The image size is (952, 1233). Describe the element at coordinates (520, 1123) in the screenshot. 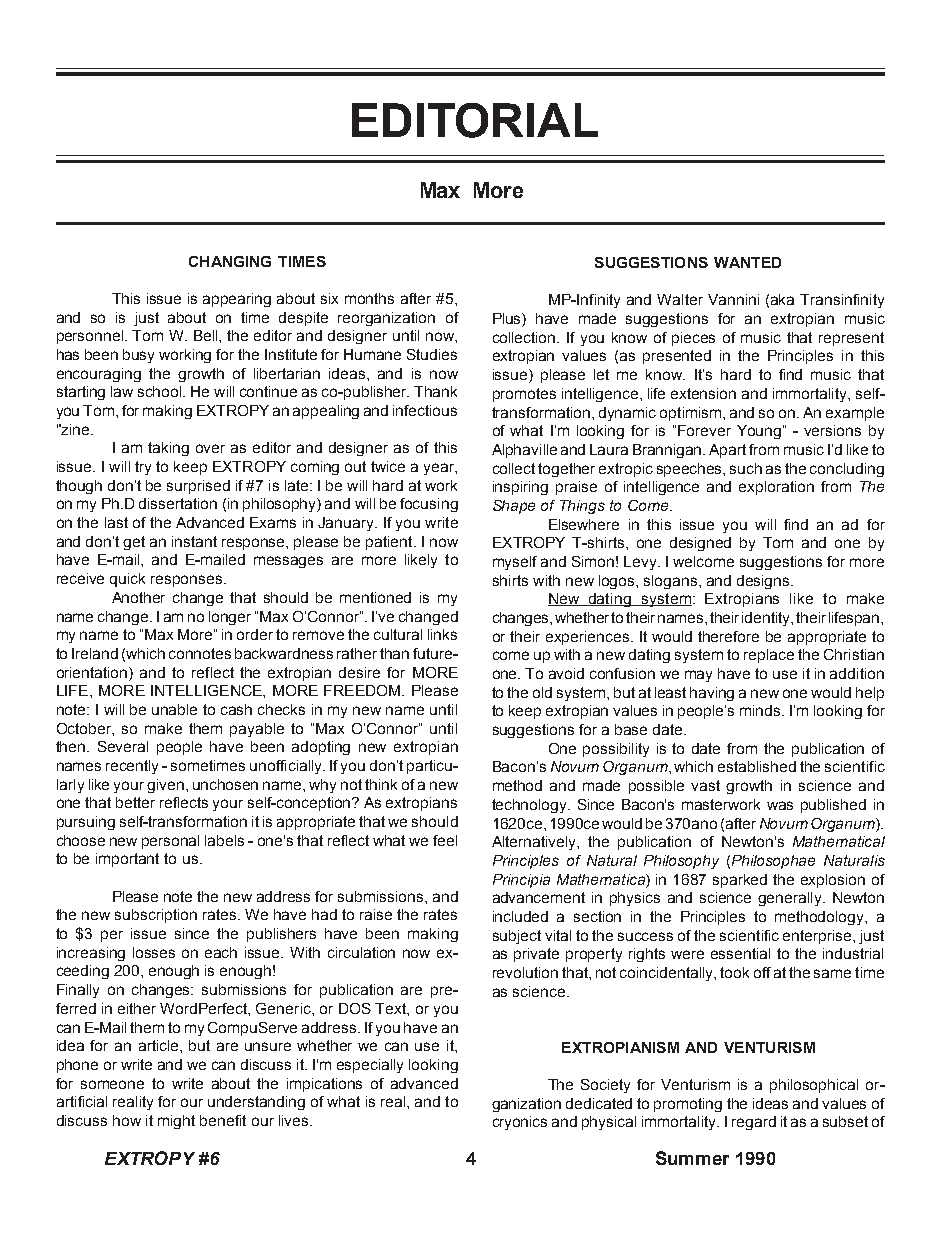

I see `cryonics` at that location.
